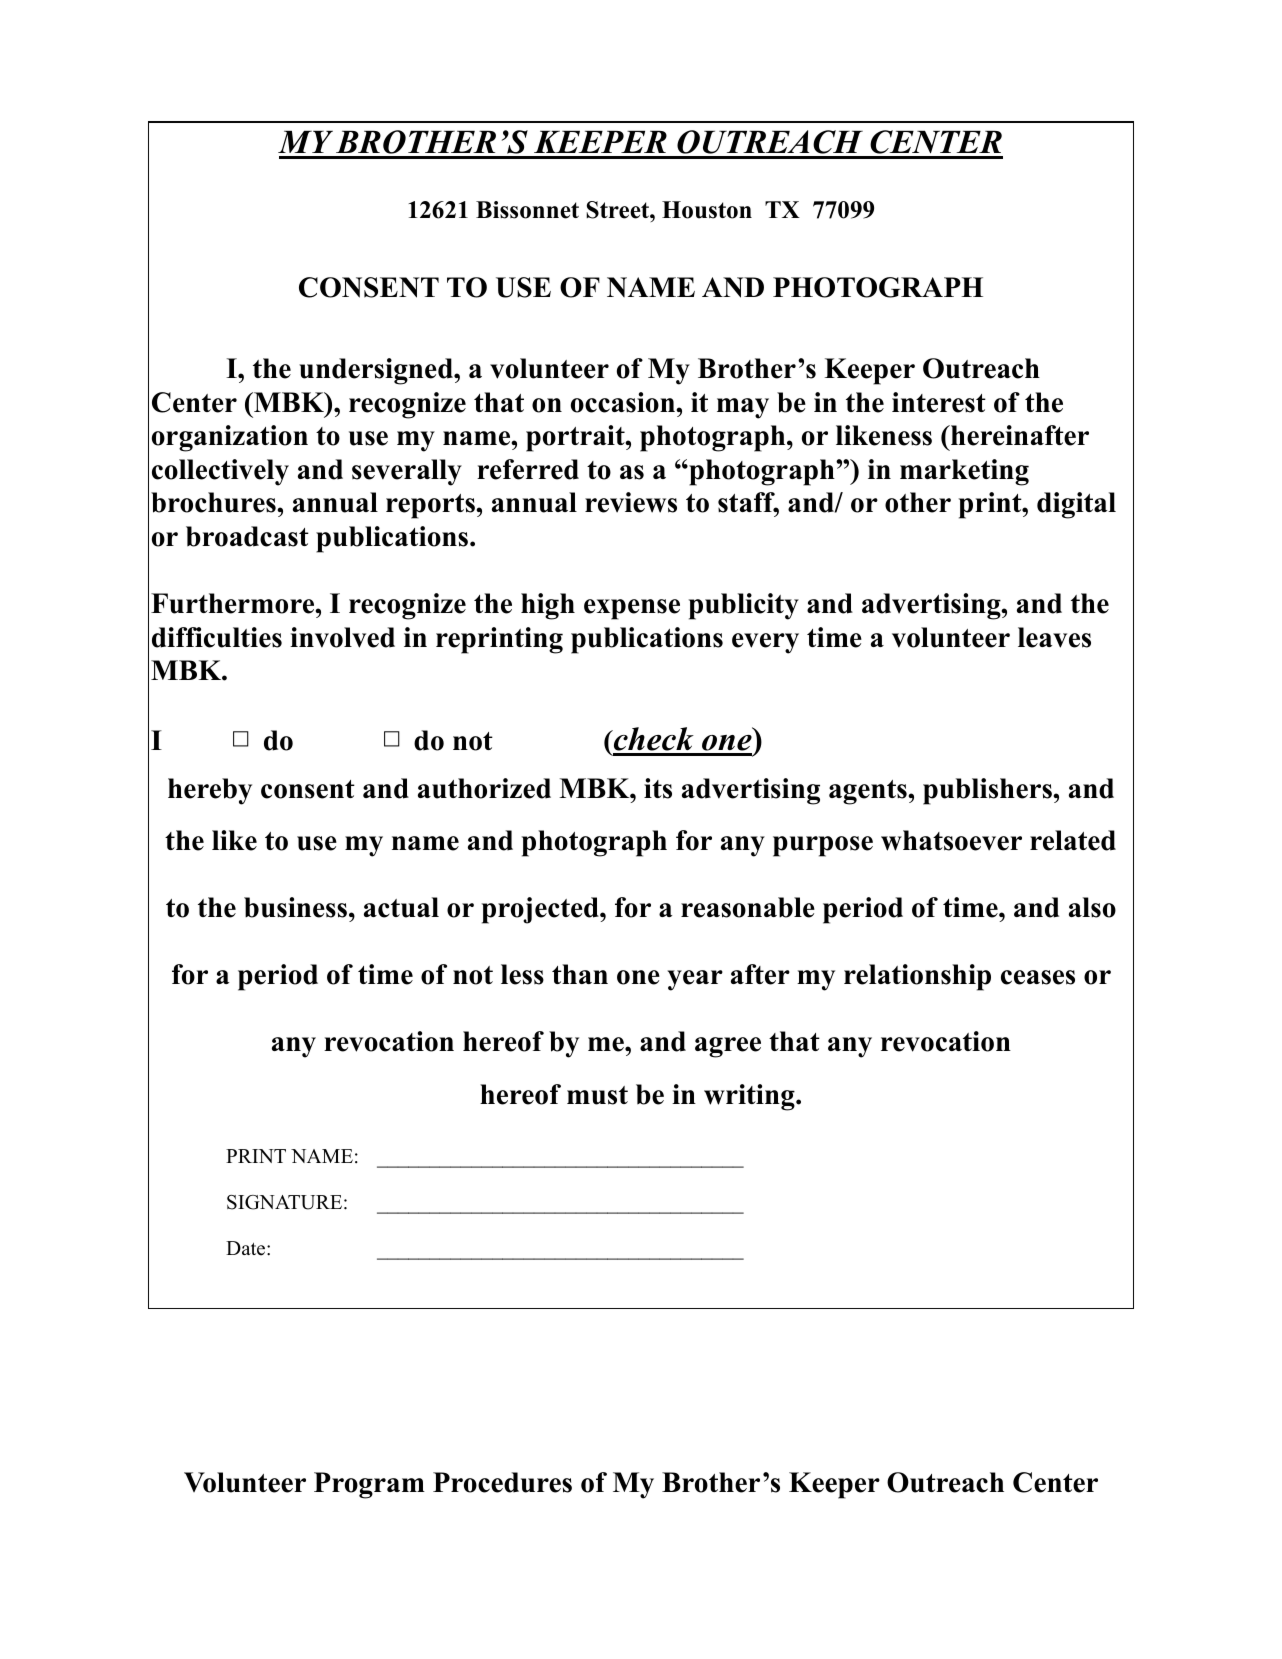  What do you see at coordinates (939, 402) in the screenshot?
I see `interest` at bounding box center [939, 402].
